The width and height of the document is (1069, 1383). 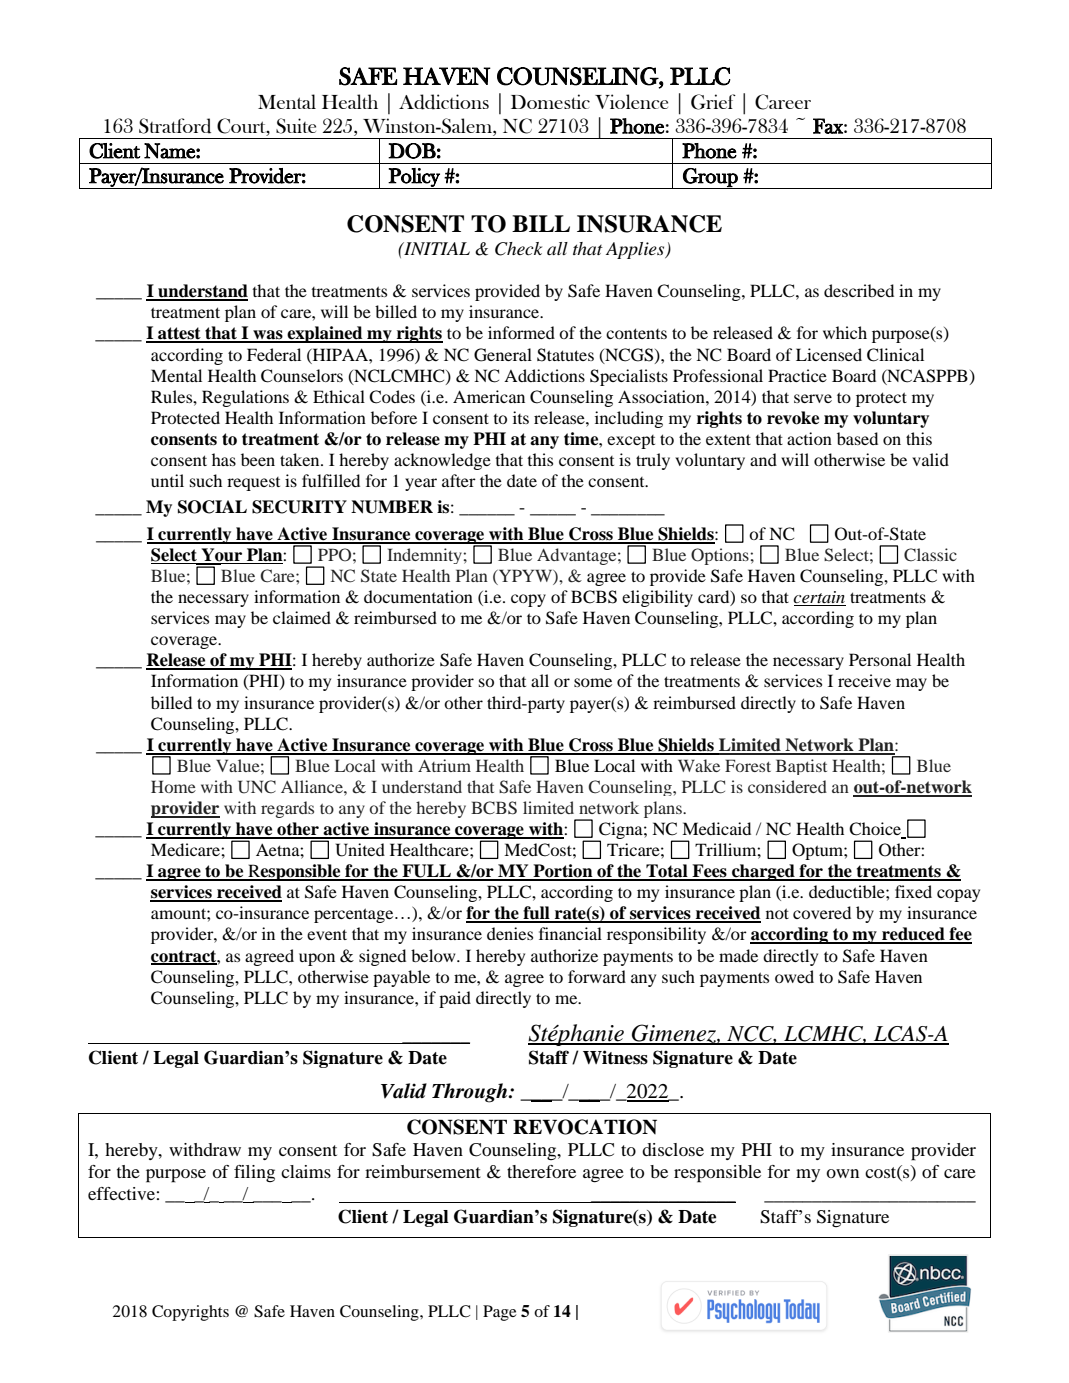 I want to click on filing, so click(x=254, y=1173).
